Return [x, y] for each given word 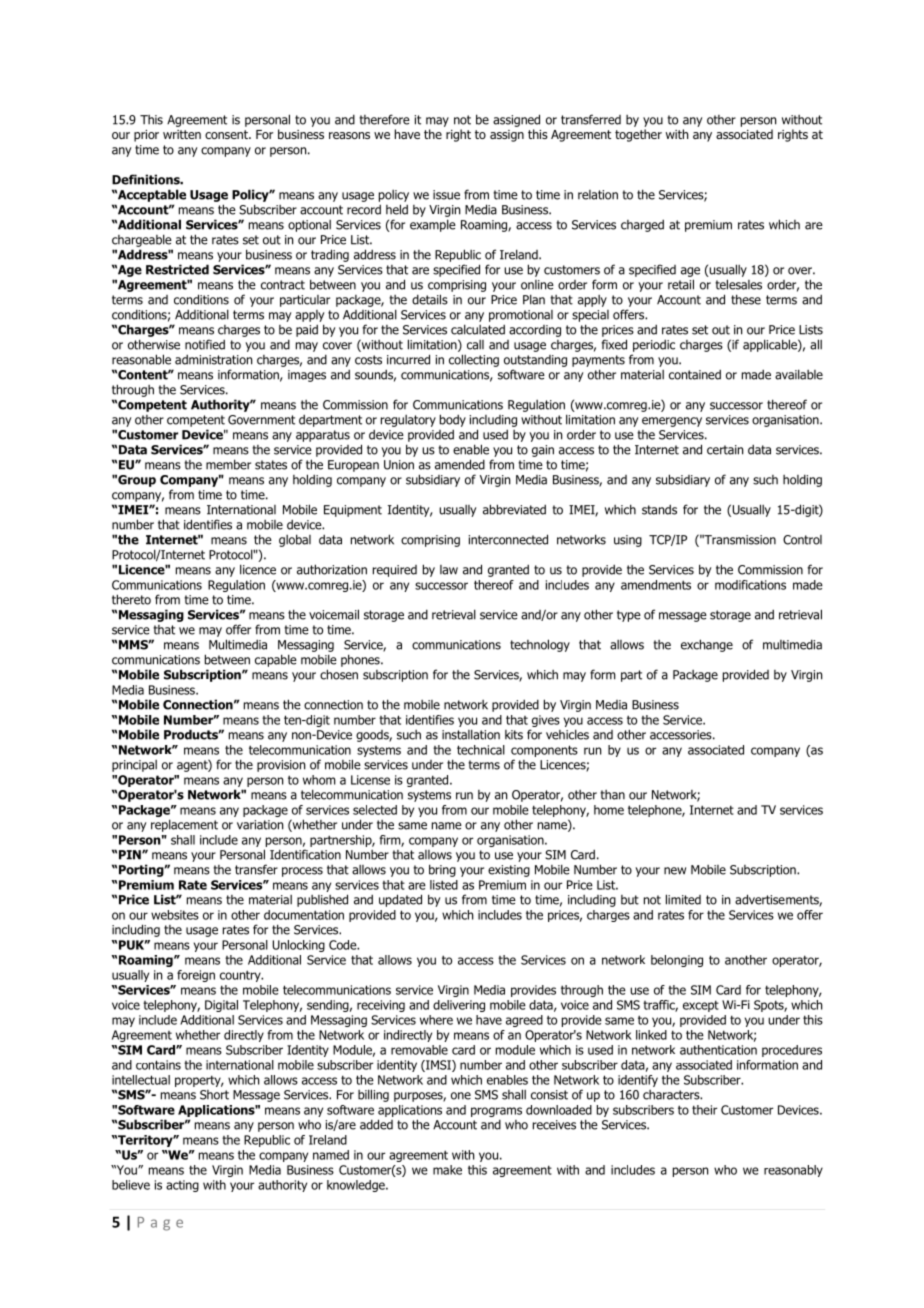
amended [460, 464]
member [228, 464]
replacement [184, 825]
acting [182, 1186]
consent [227, 134]
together [638, 135]
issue [446, 195]
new [675, 871]
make [447, 1170]
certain [725, 450]
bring [442, 870]
